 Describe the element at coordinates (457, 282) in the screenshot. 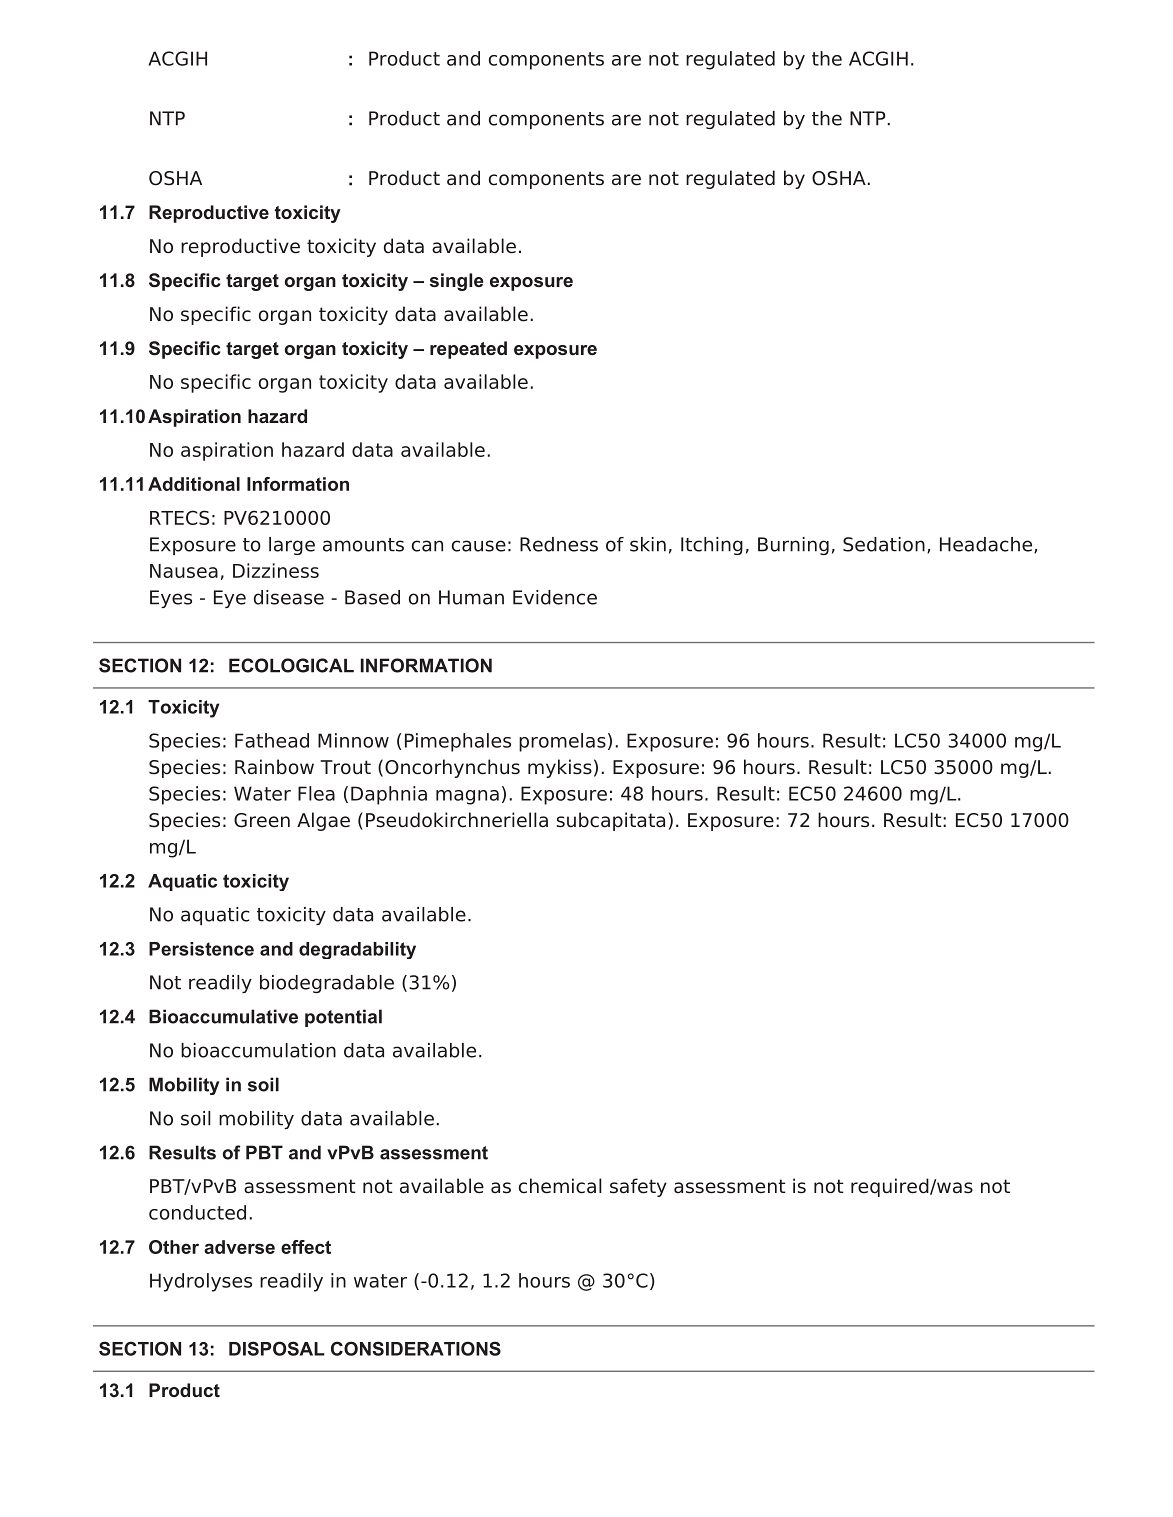

I see `single` at that location.
